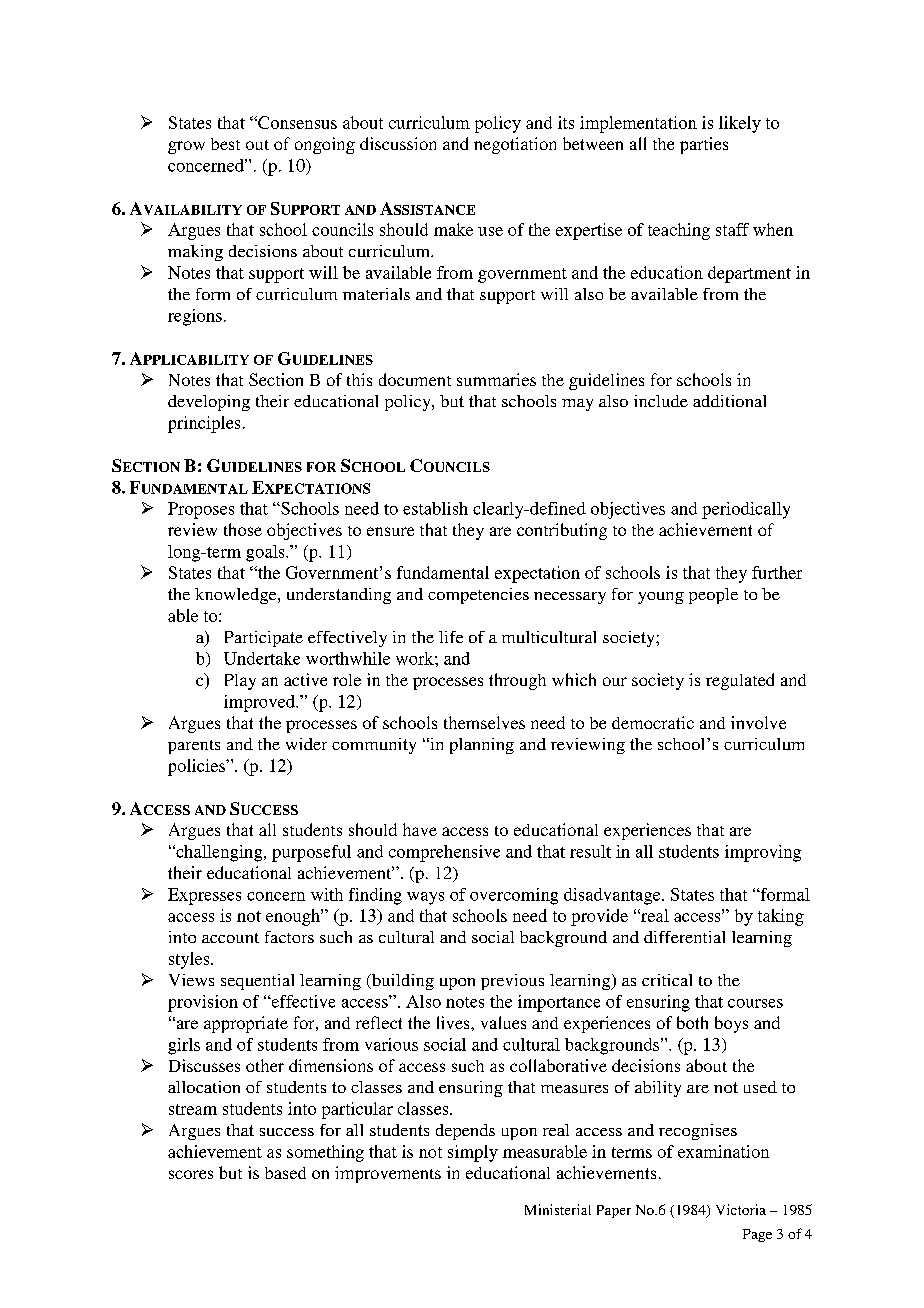  What do you see at coordinates (225, 144) in the screenshot?
I see `best` at bounding box center [225, 144].
